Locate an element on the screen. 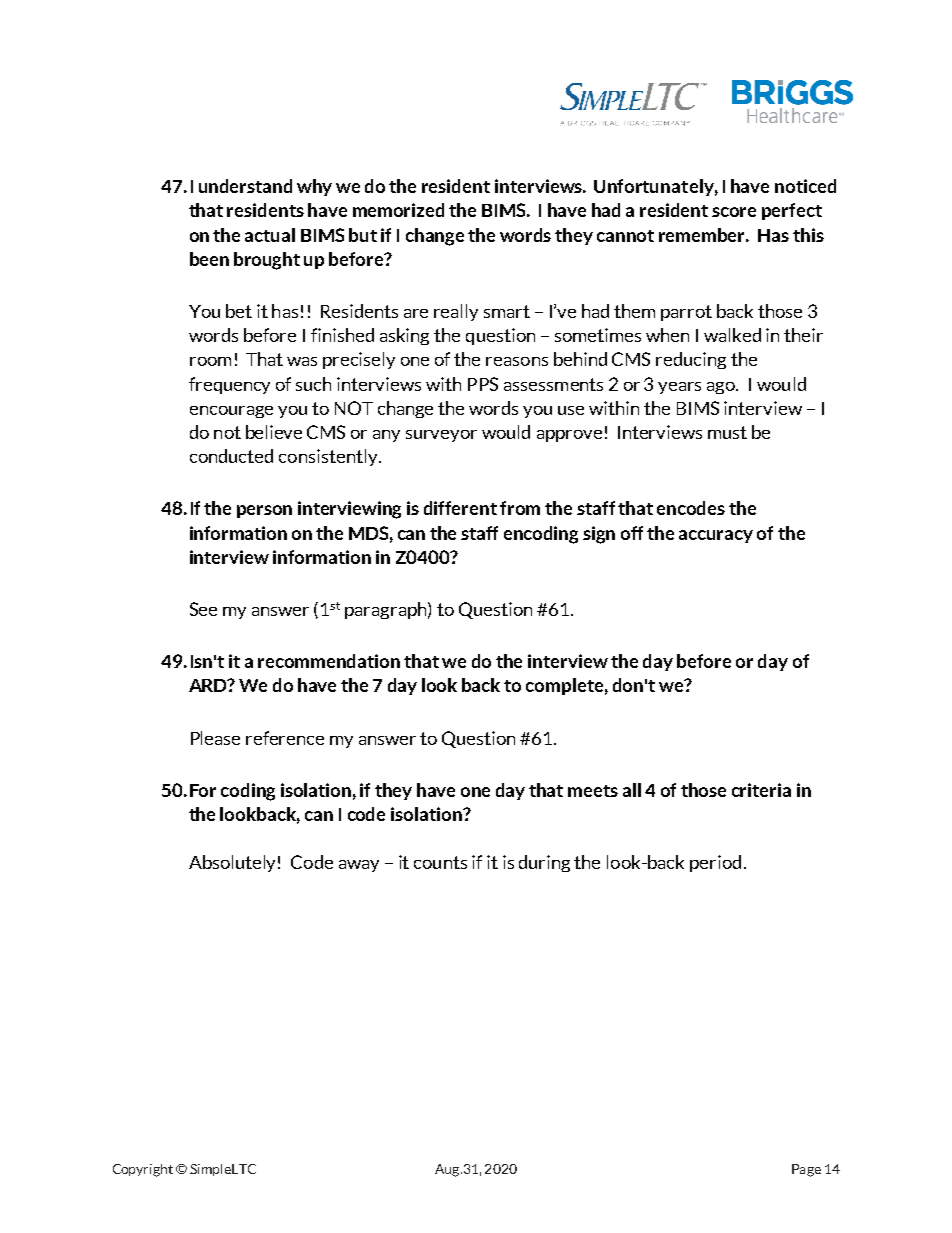 The width and height of the screenshot is (952, 1233). score is located at coordinates (734, 212).
